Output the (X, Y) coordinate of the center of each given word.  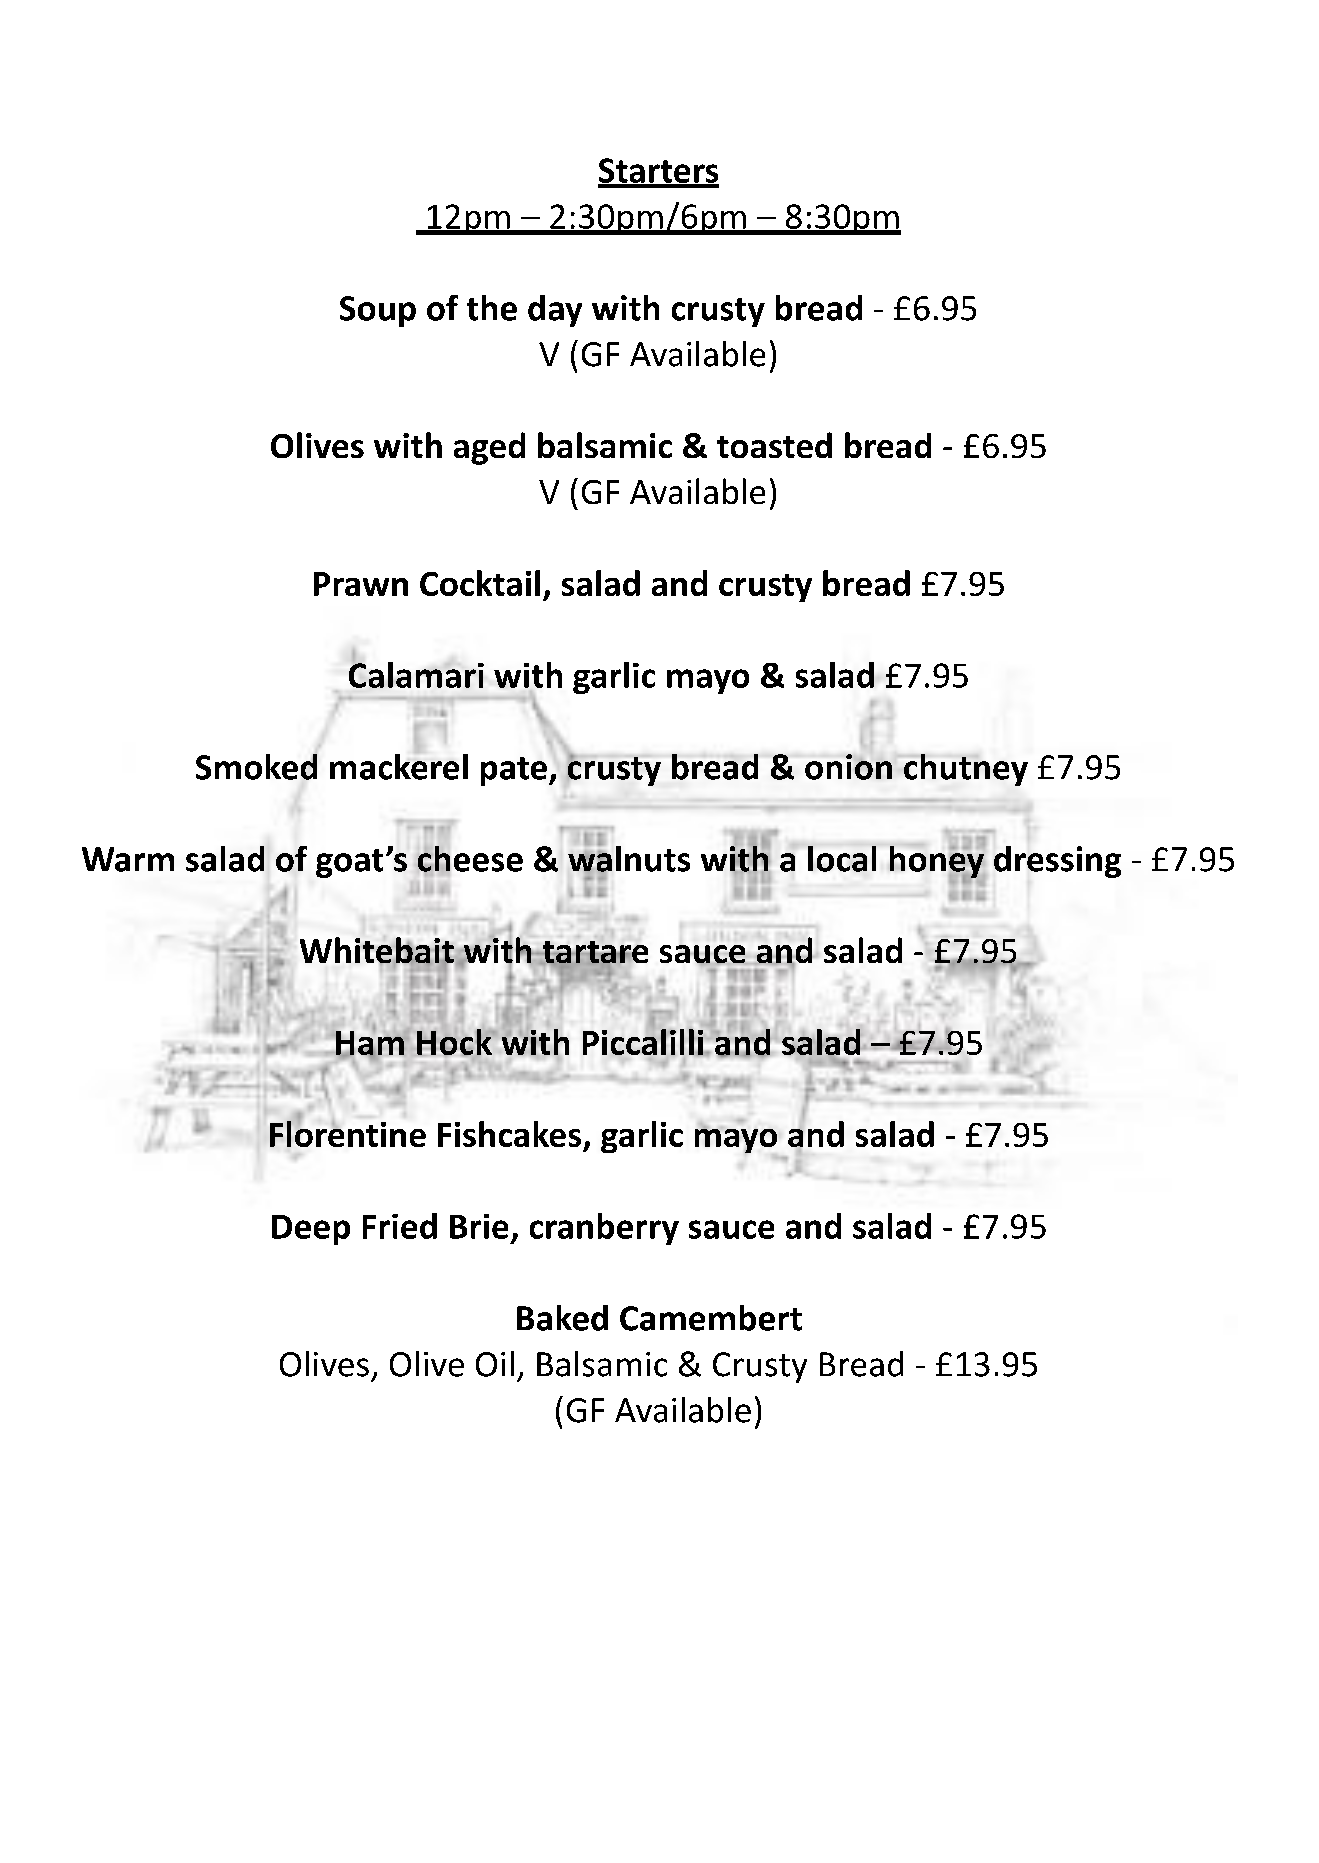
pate (514, 771)
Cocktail (480, 583)
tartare (594, 953)
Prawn (361, 584)
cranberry (604, 1229)
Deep (311, 1230)
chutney (966, 770)
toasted (774, 445)
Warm (128, 859)
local (842, 859)
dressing (1057, 862)
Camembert (711, 1318)
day (555, 311)
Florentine (348, 1132)
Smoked (256, 765)
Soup (378, 311)
